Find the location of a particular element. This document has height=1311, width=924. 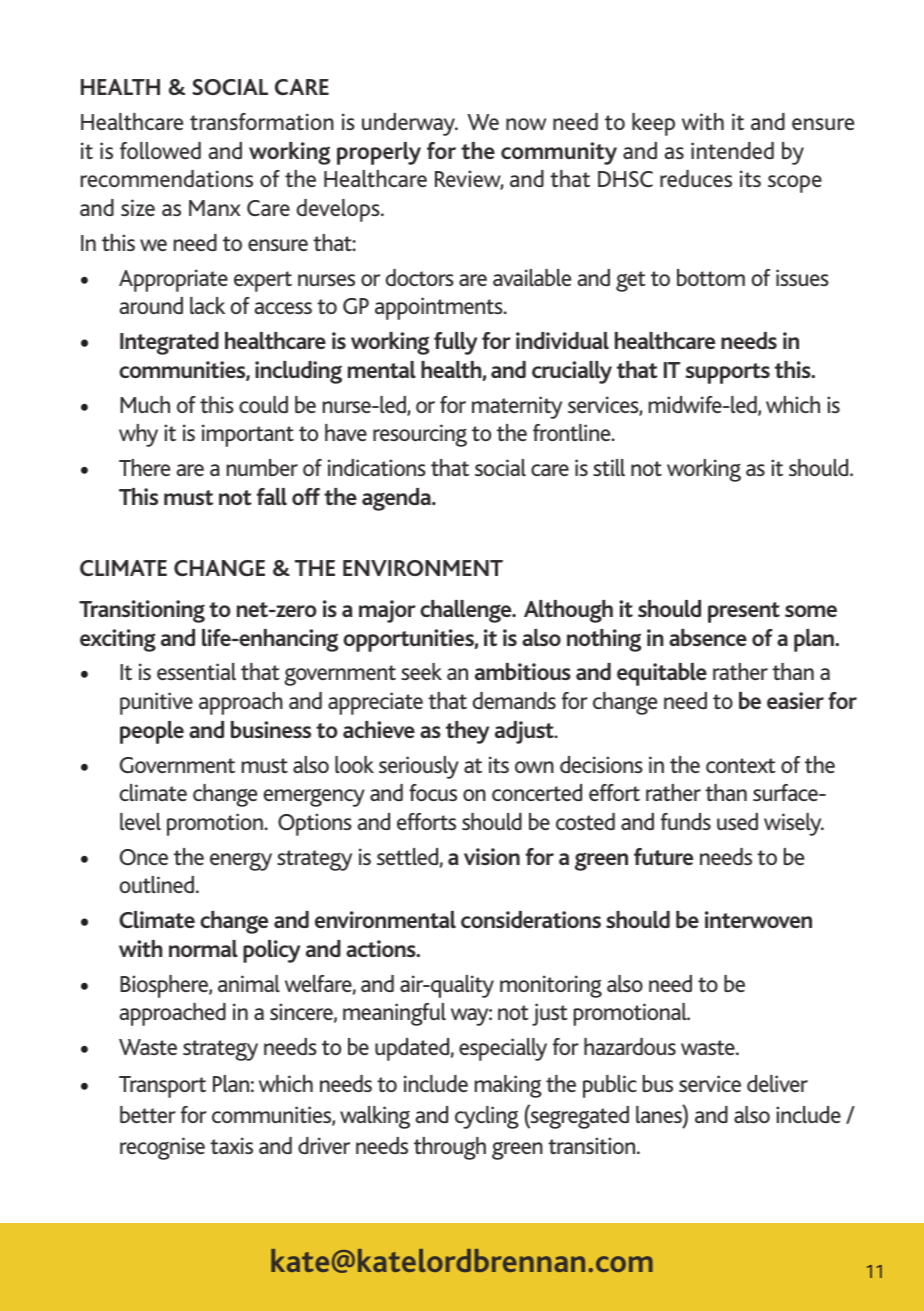

followed is located at coordinates (160, 150).
